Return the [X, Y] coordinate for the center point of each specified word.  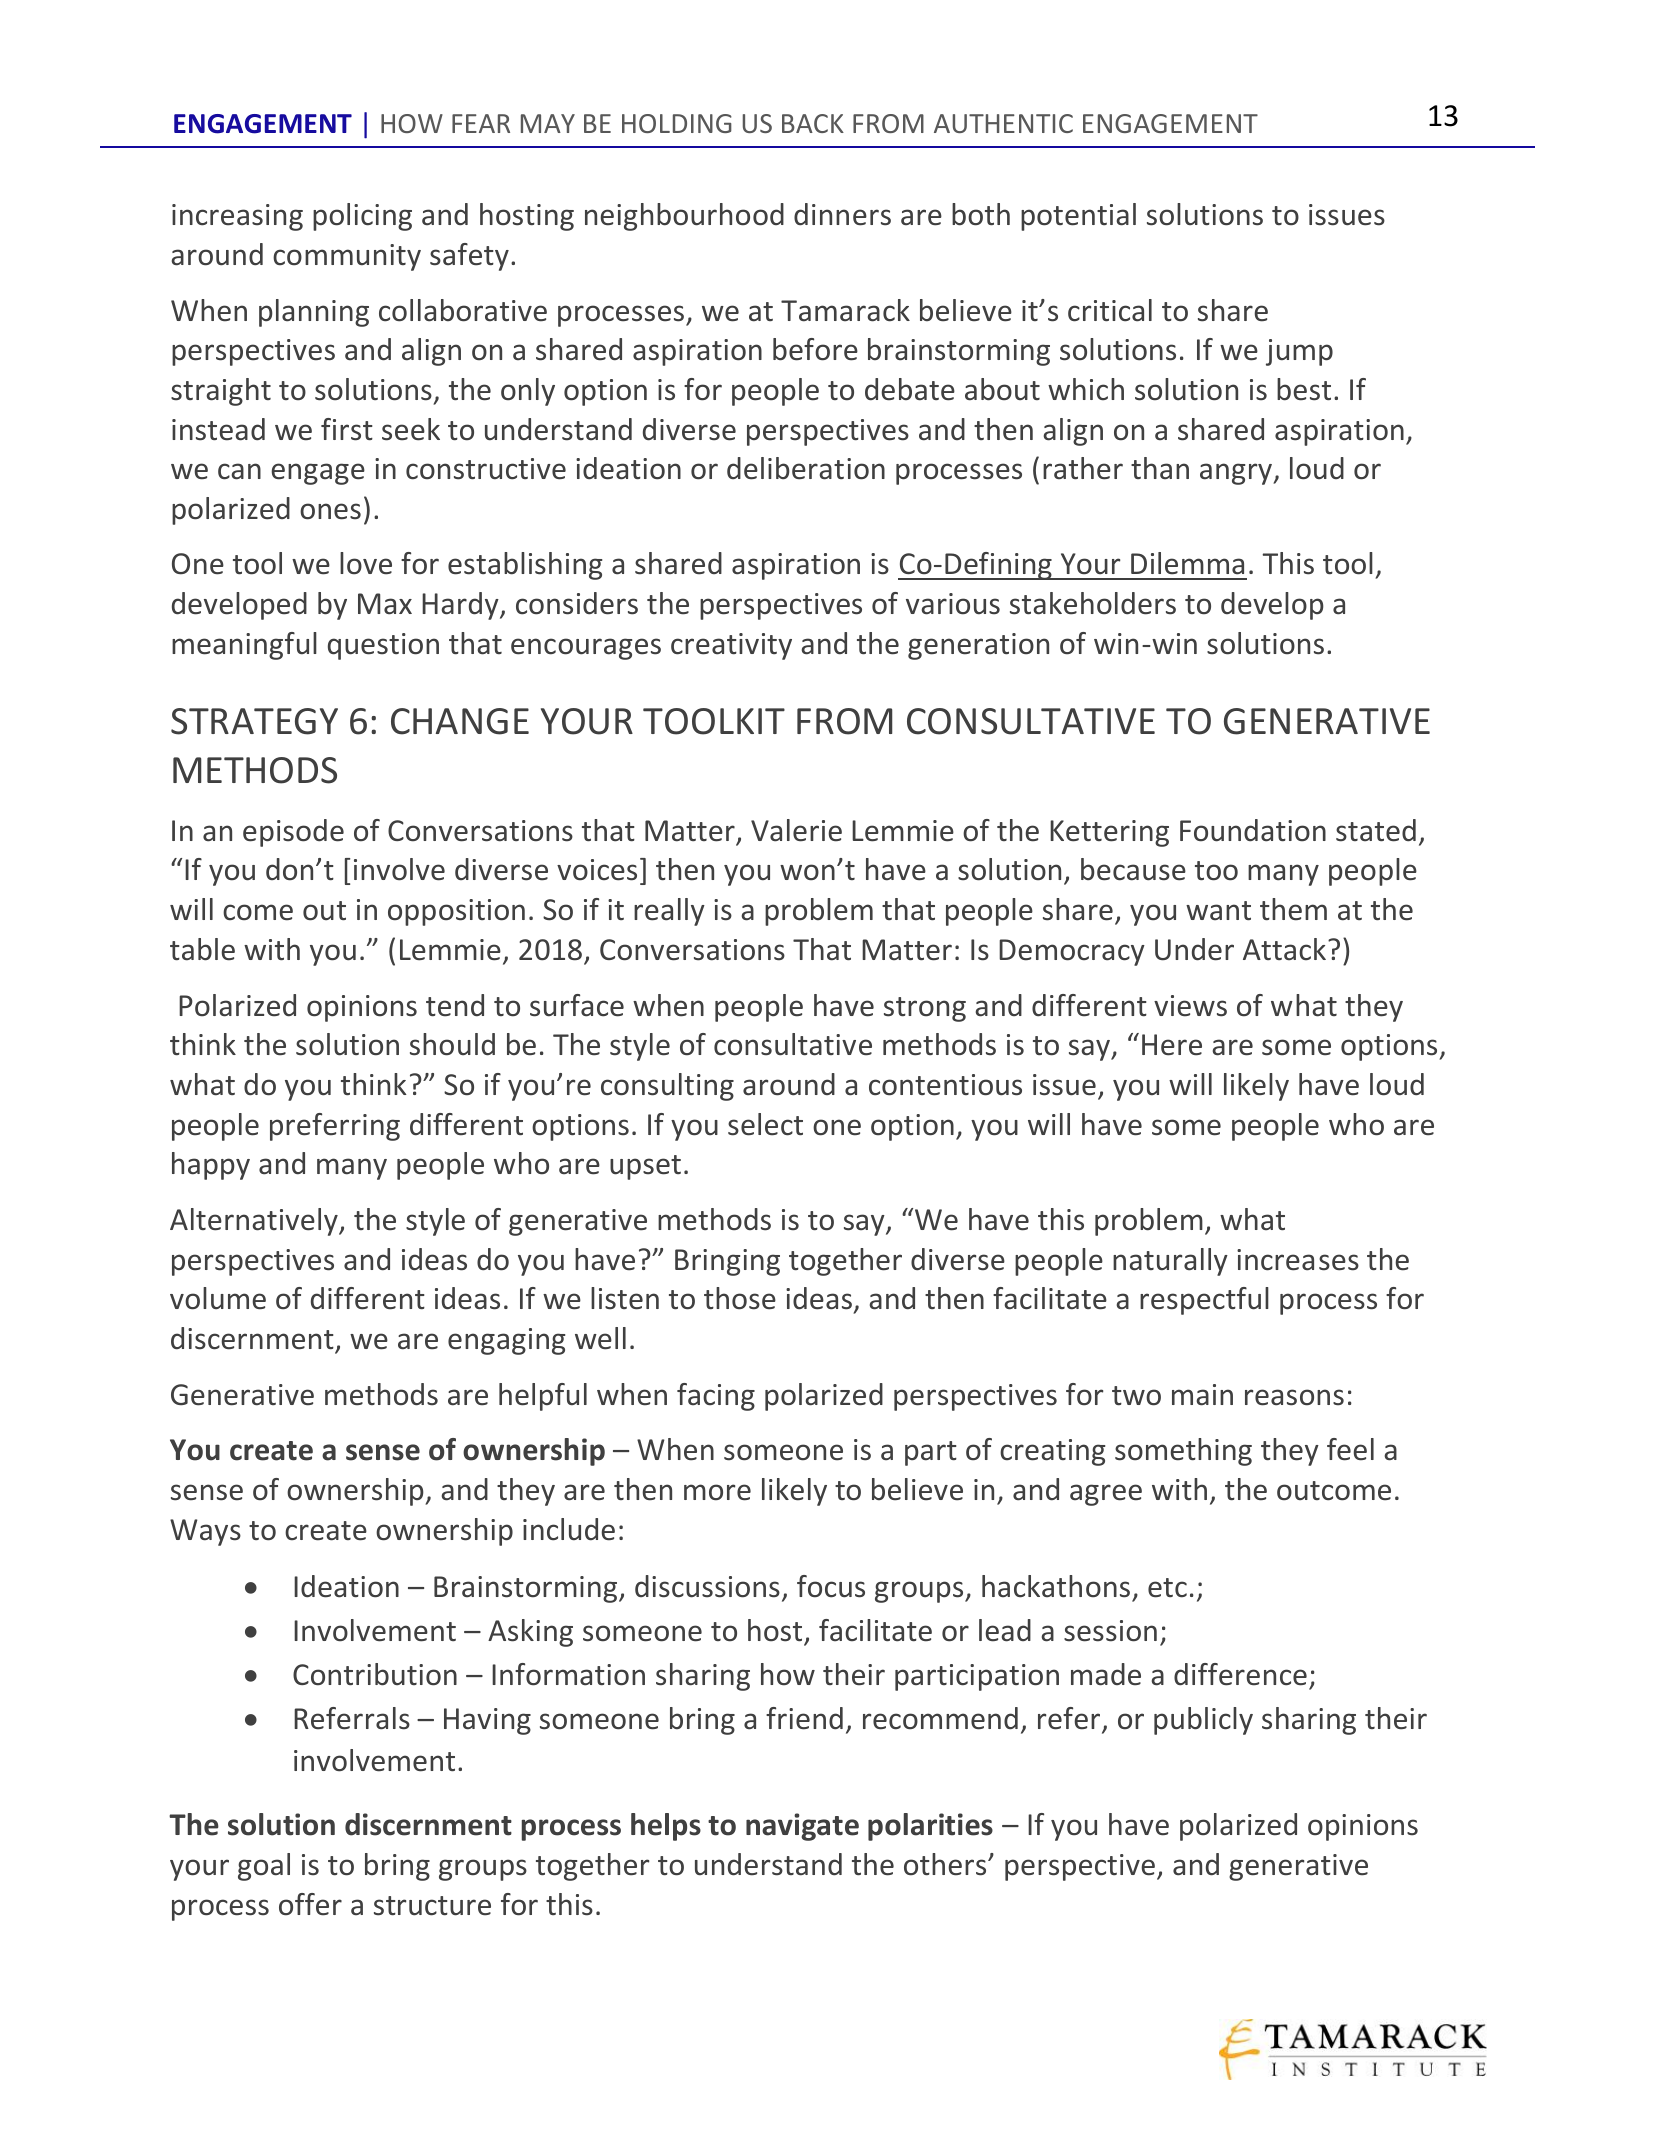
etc [1167, 1588]
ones [330, 511]
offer [310, 1904]
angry [1237, 474]
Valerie [796, 830]
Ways [205, 1532]
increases [1298, 1260]
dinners [842, 214]
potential [1078, 217]
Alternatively [255, 1222]
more [717, 1492]
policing [362, 217]
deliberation [806, 468]
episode [293, 833]
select [765, 1124]
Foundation [1253, 830]
